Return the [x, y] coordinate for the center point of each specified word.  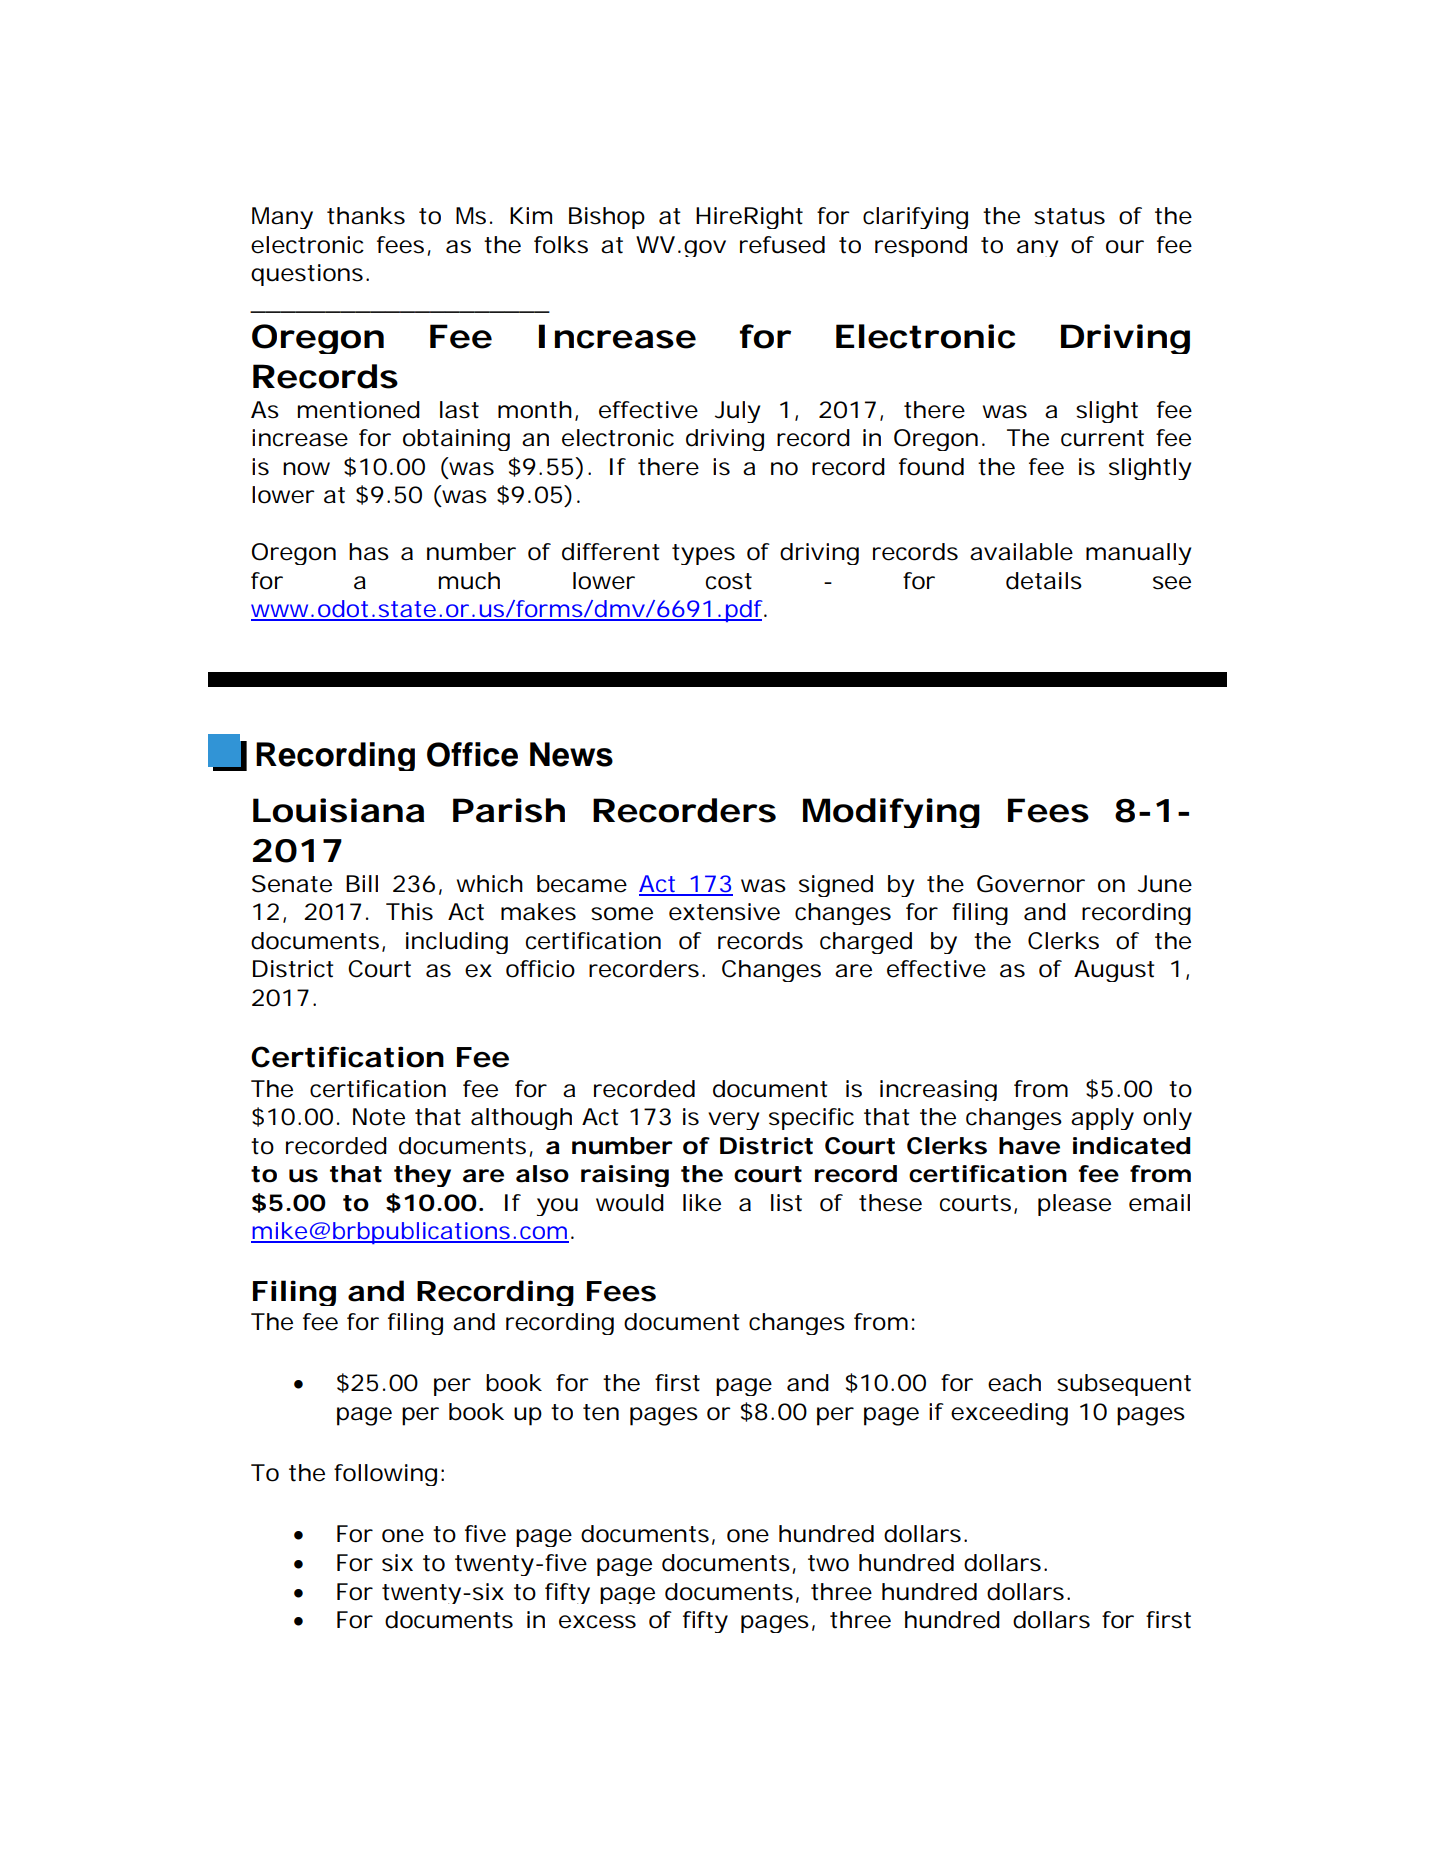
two [828, 1563]
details [1044, 581]
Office [472, 754]
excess [597, 1622]
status [1069, 216]
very [733, 1121]
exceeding [1009, 1414]
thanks [366, 216]
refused [782, 245]
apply [1102, 1119]
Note [379, 1117]
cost [729, 581]
